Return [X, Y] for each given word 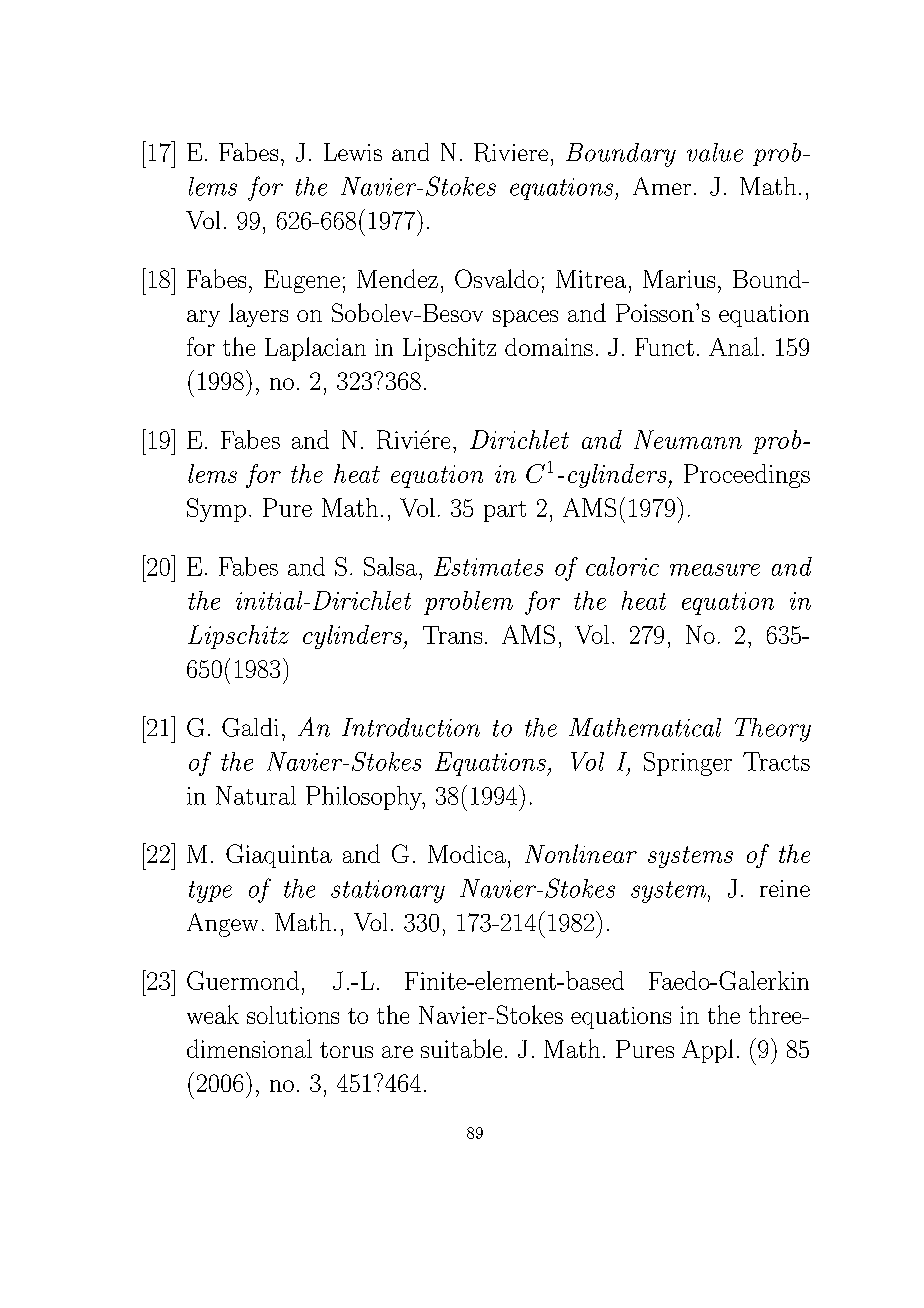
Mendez [397, 278]
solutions [293, 1015]
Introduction [411, 727]
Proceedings [747, 476]
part [505, 511]
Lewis [353, 152]
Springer [688, 764]
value [715, 152]
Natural [256, 795]
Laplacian [315, 349]
